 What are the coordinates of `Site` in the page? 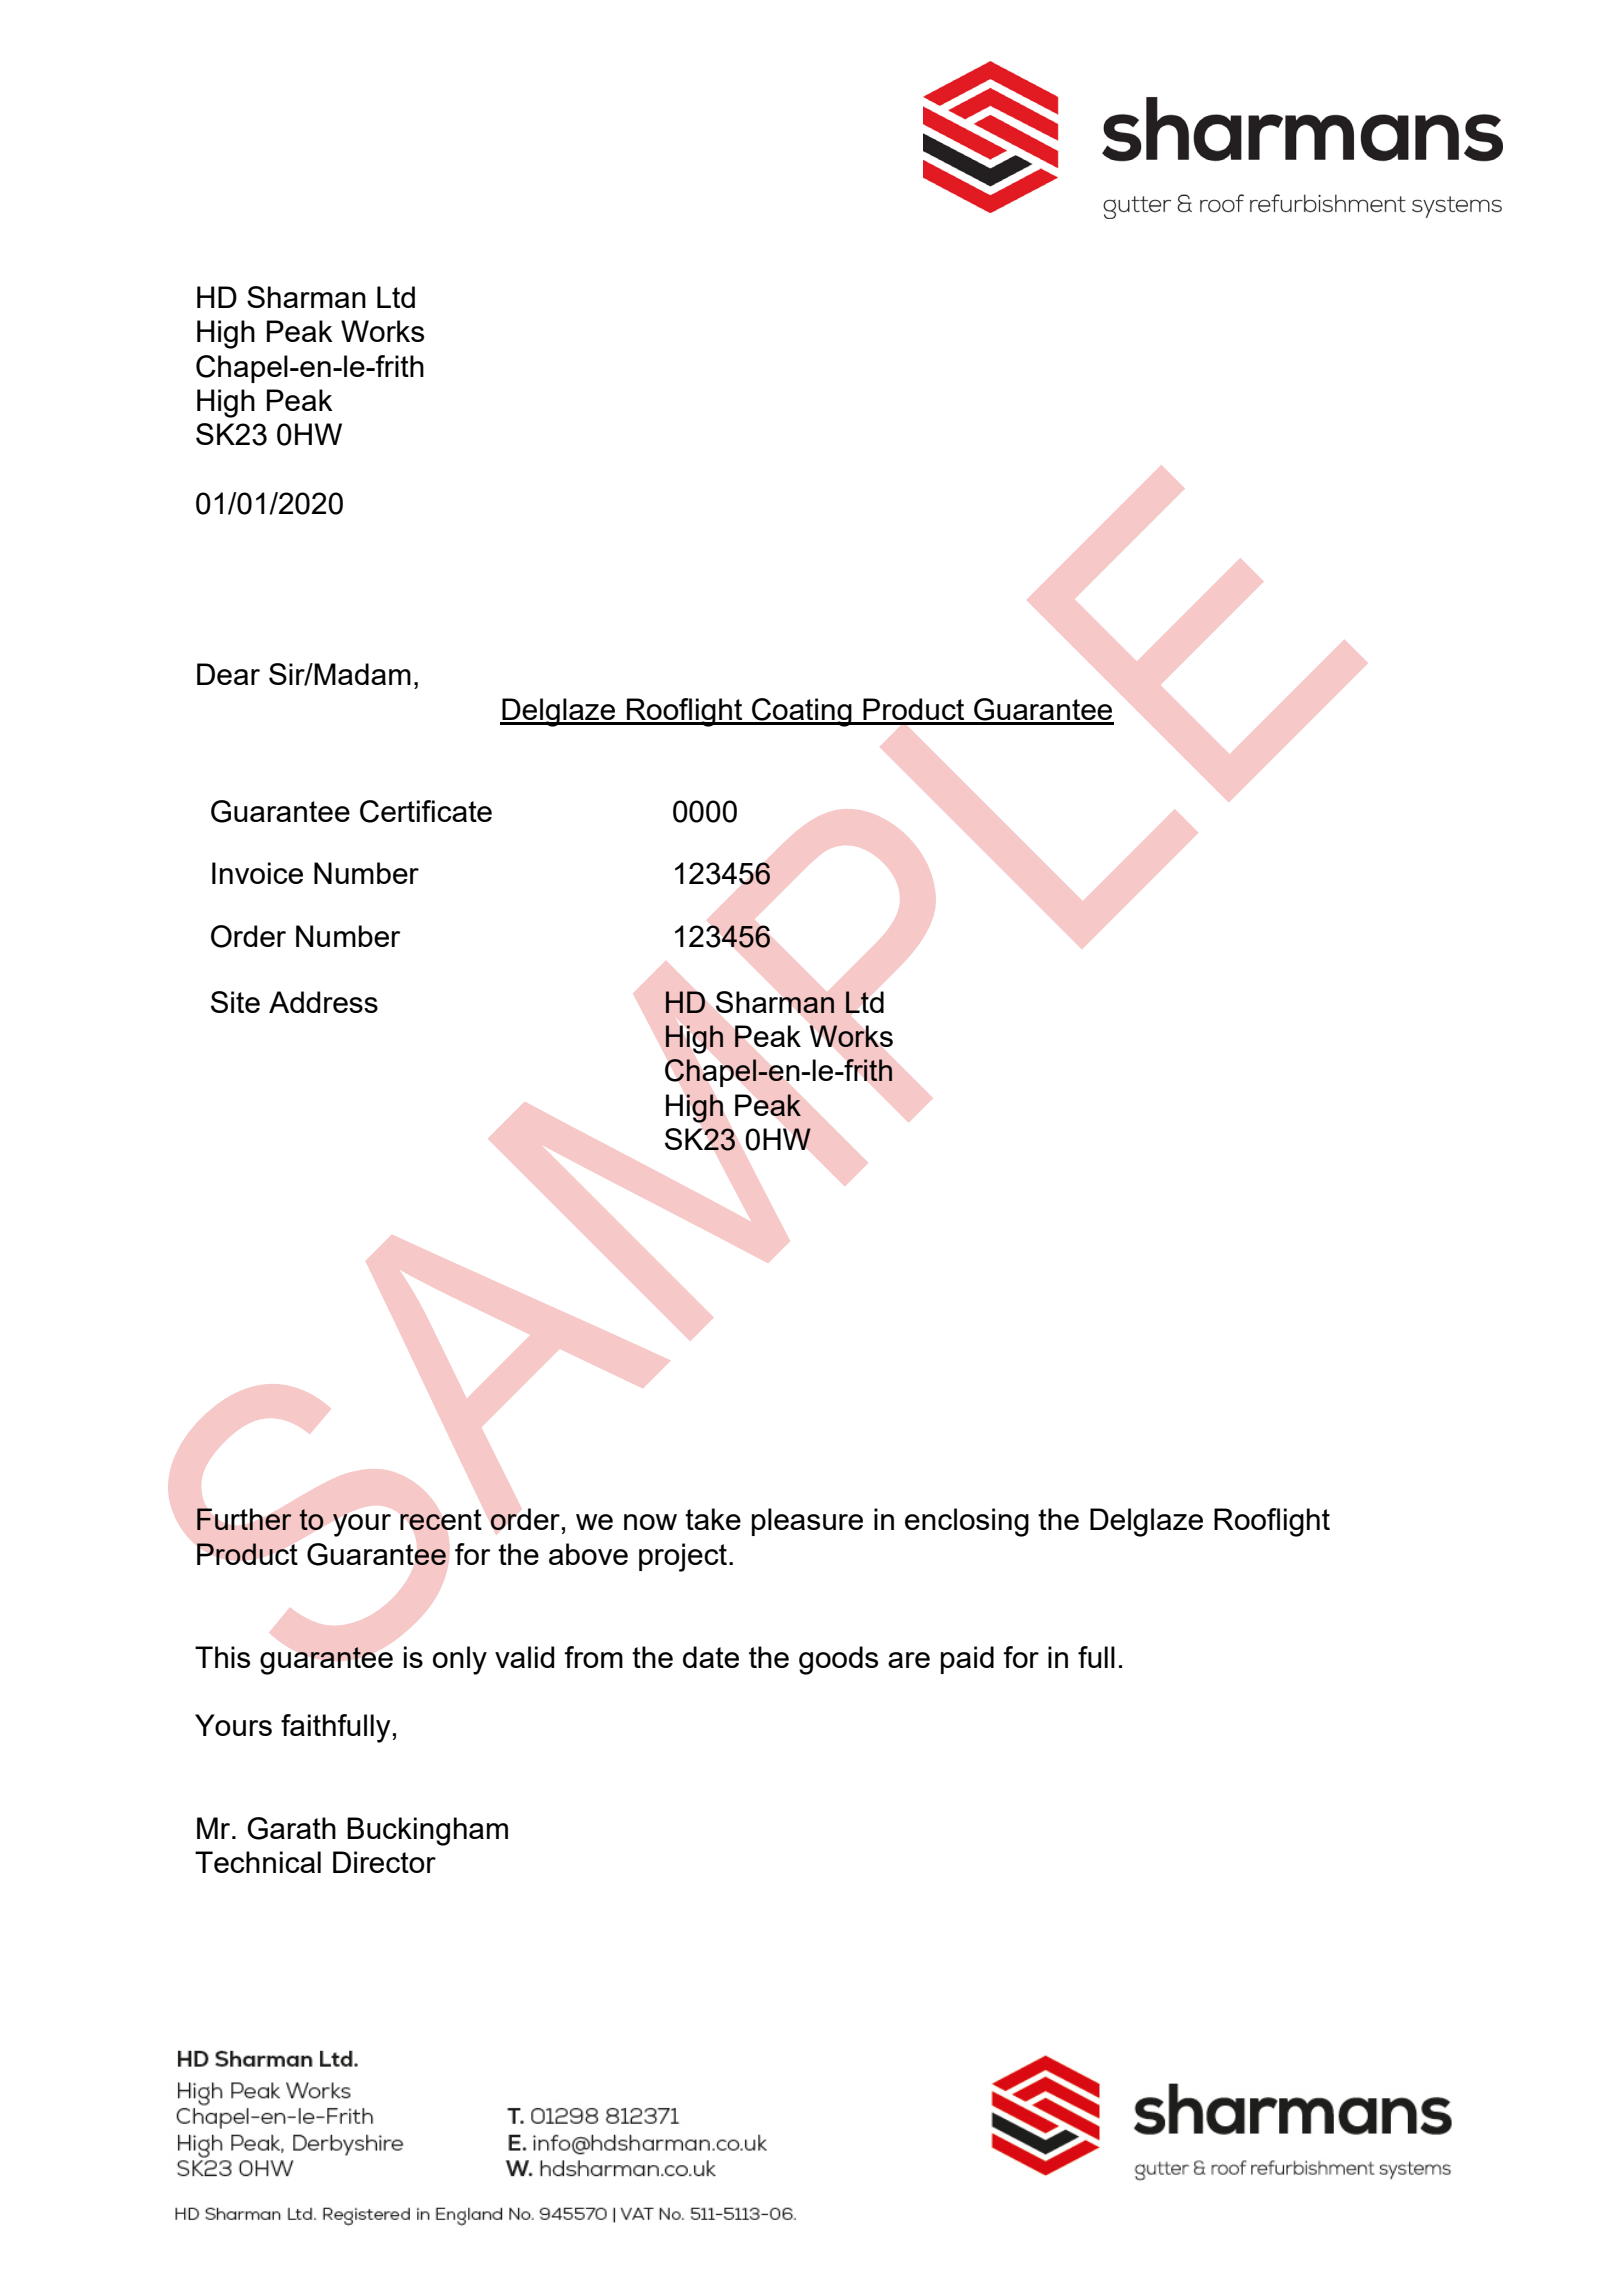 It's located at (235, 1002).
